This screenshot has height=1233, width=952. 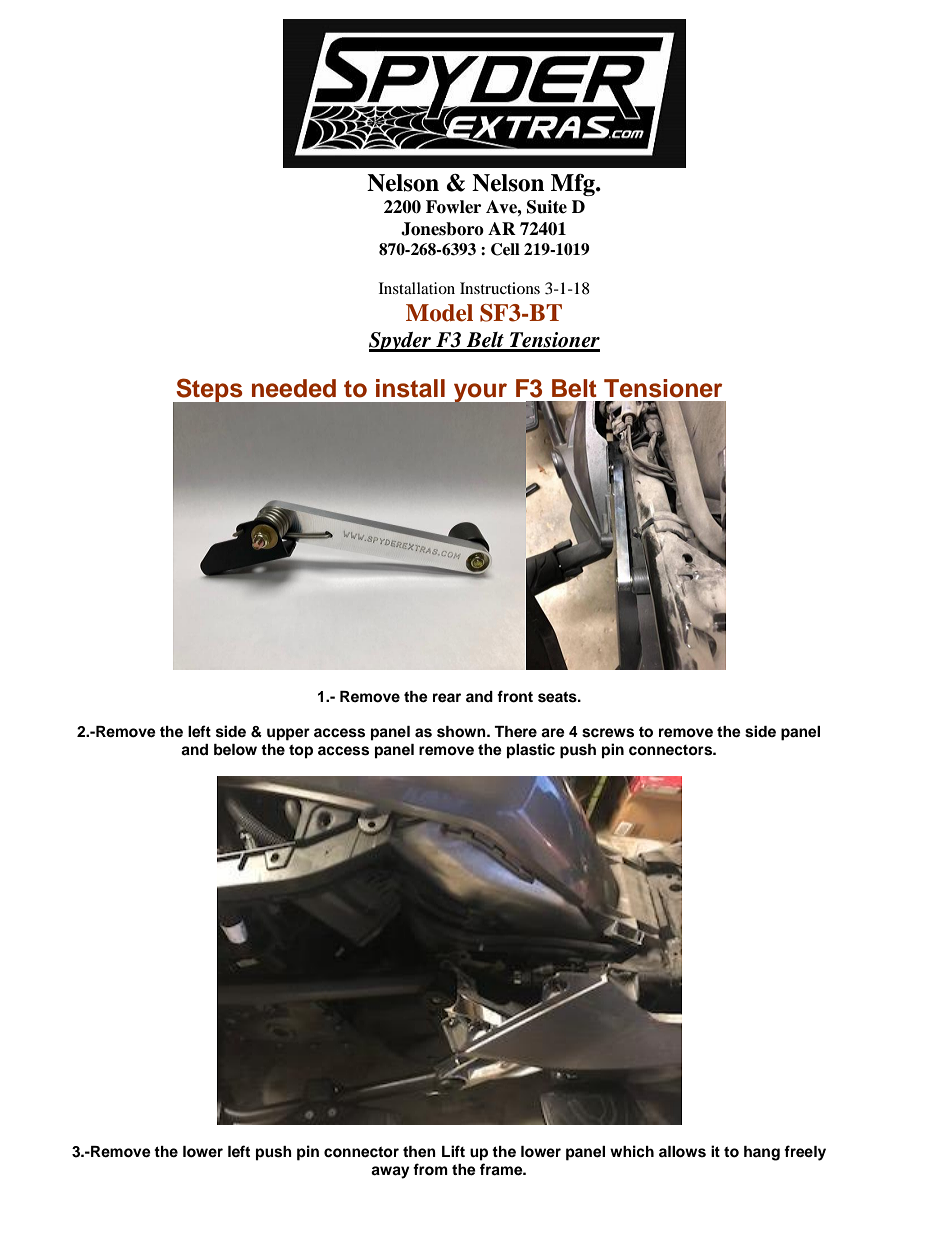 I want to click on Suite, so click(x=547, y=207).
